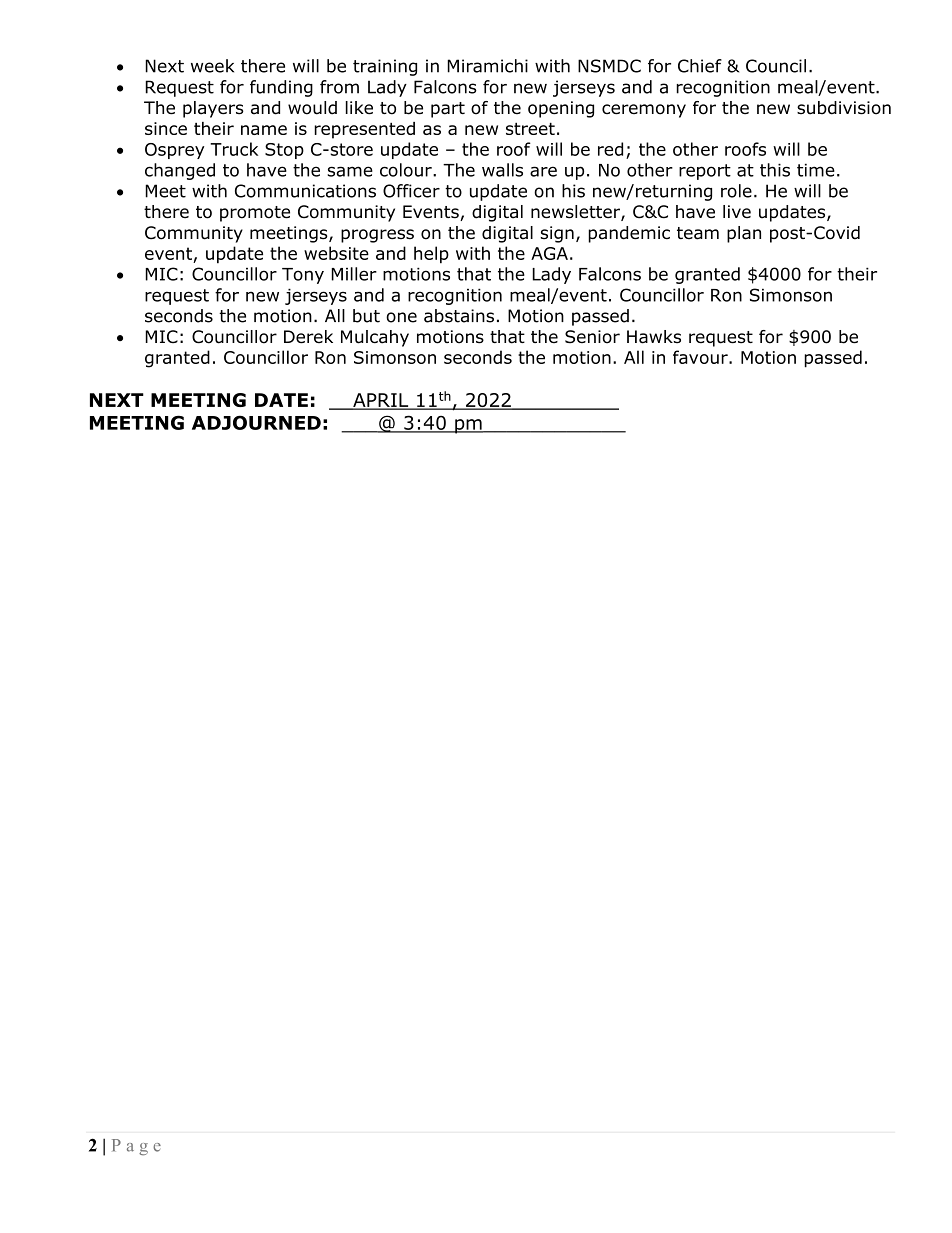 Image resolution: width=952 pixels, height=1233 pixels. What do you see at coordinates (136, 1147) in the screenshot?
I see `Page` at bounding box center [136, 1147].
